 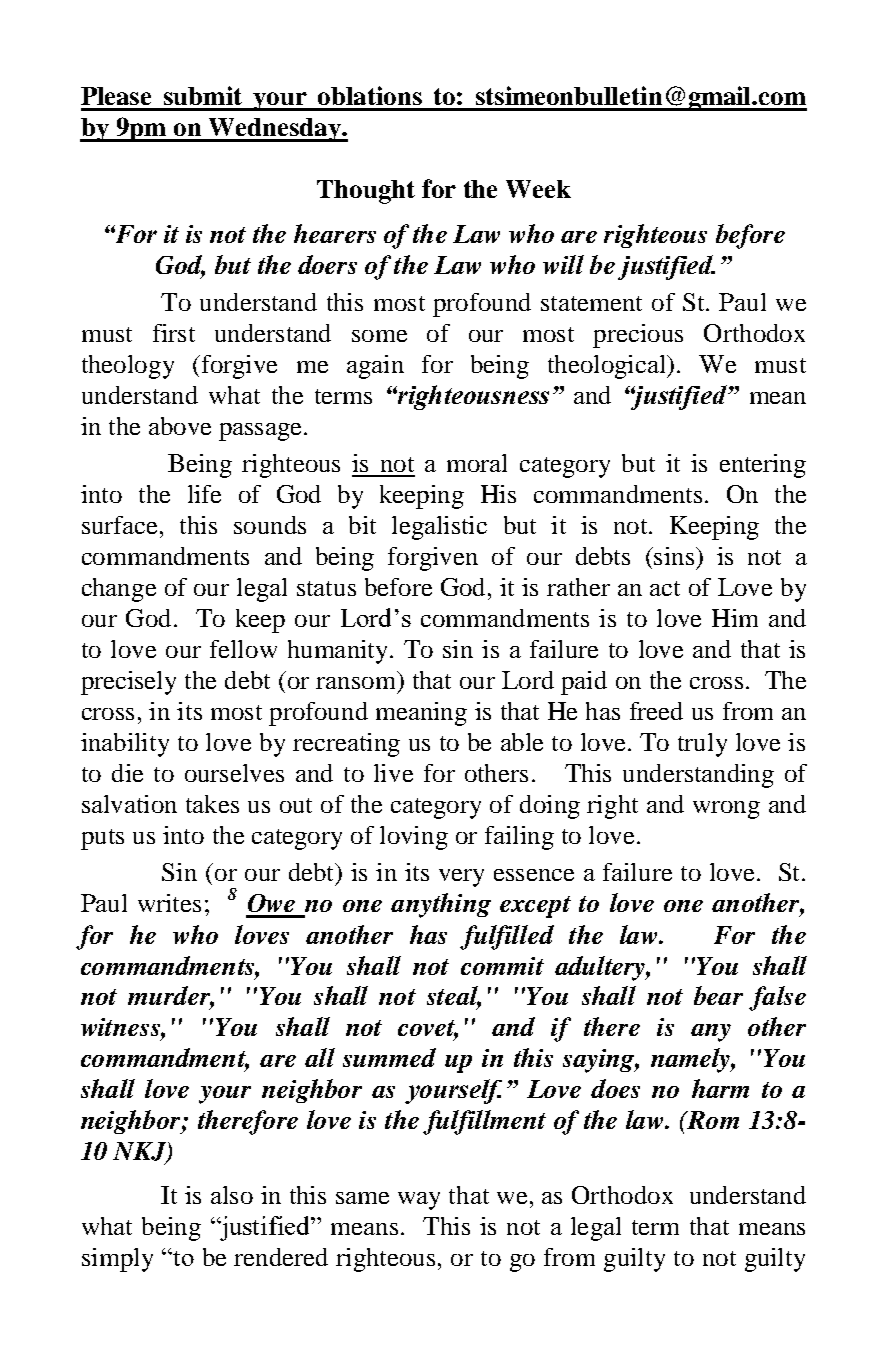 I want to click on also, so click(x=232, y=1195).
